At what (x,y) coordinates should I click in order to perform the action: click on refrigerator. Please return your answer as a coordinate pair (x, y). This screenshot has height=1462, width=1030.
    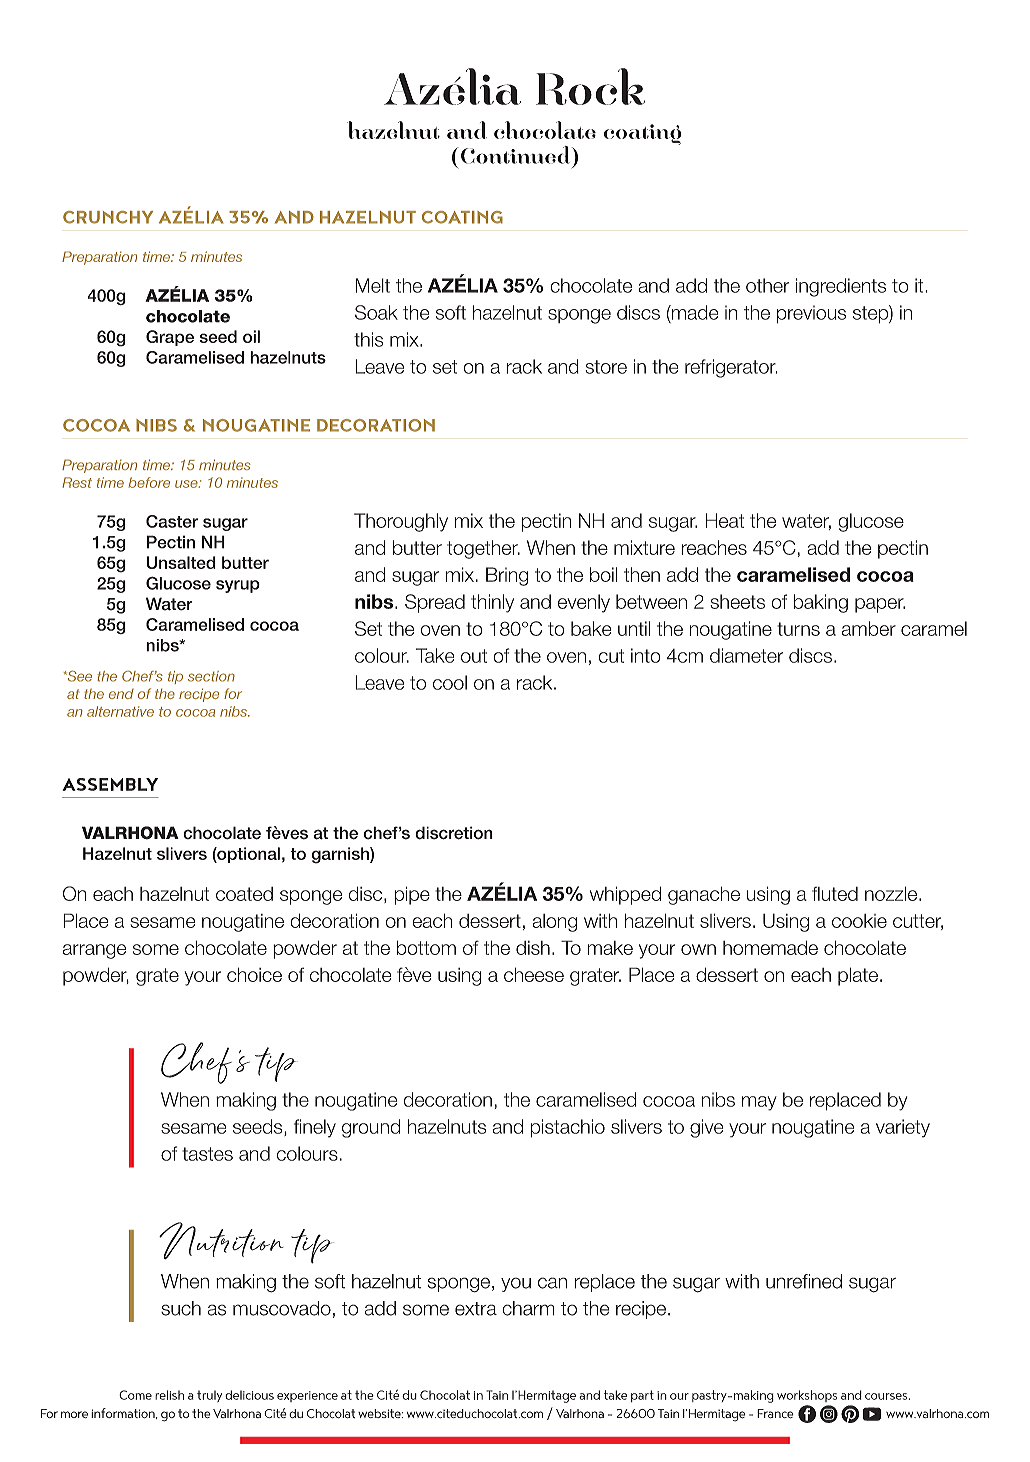
    Looking at the image, I should click on (731, 368).
